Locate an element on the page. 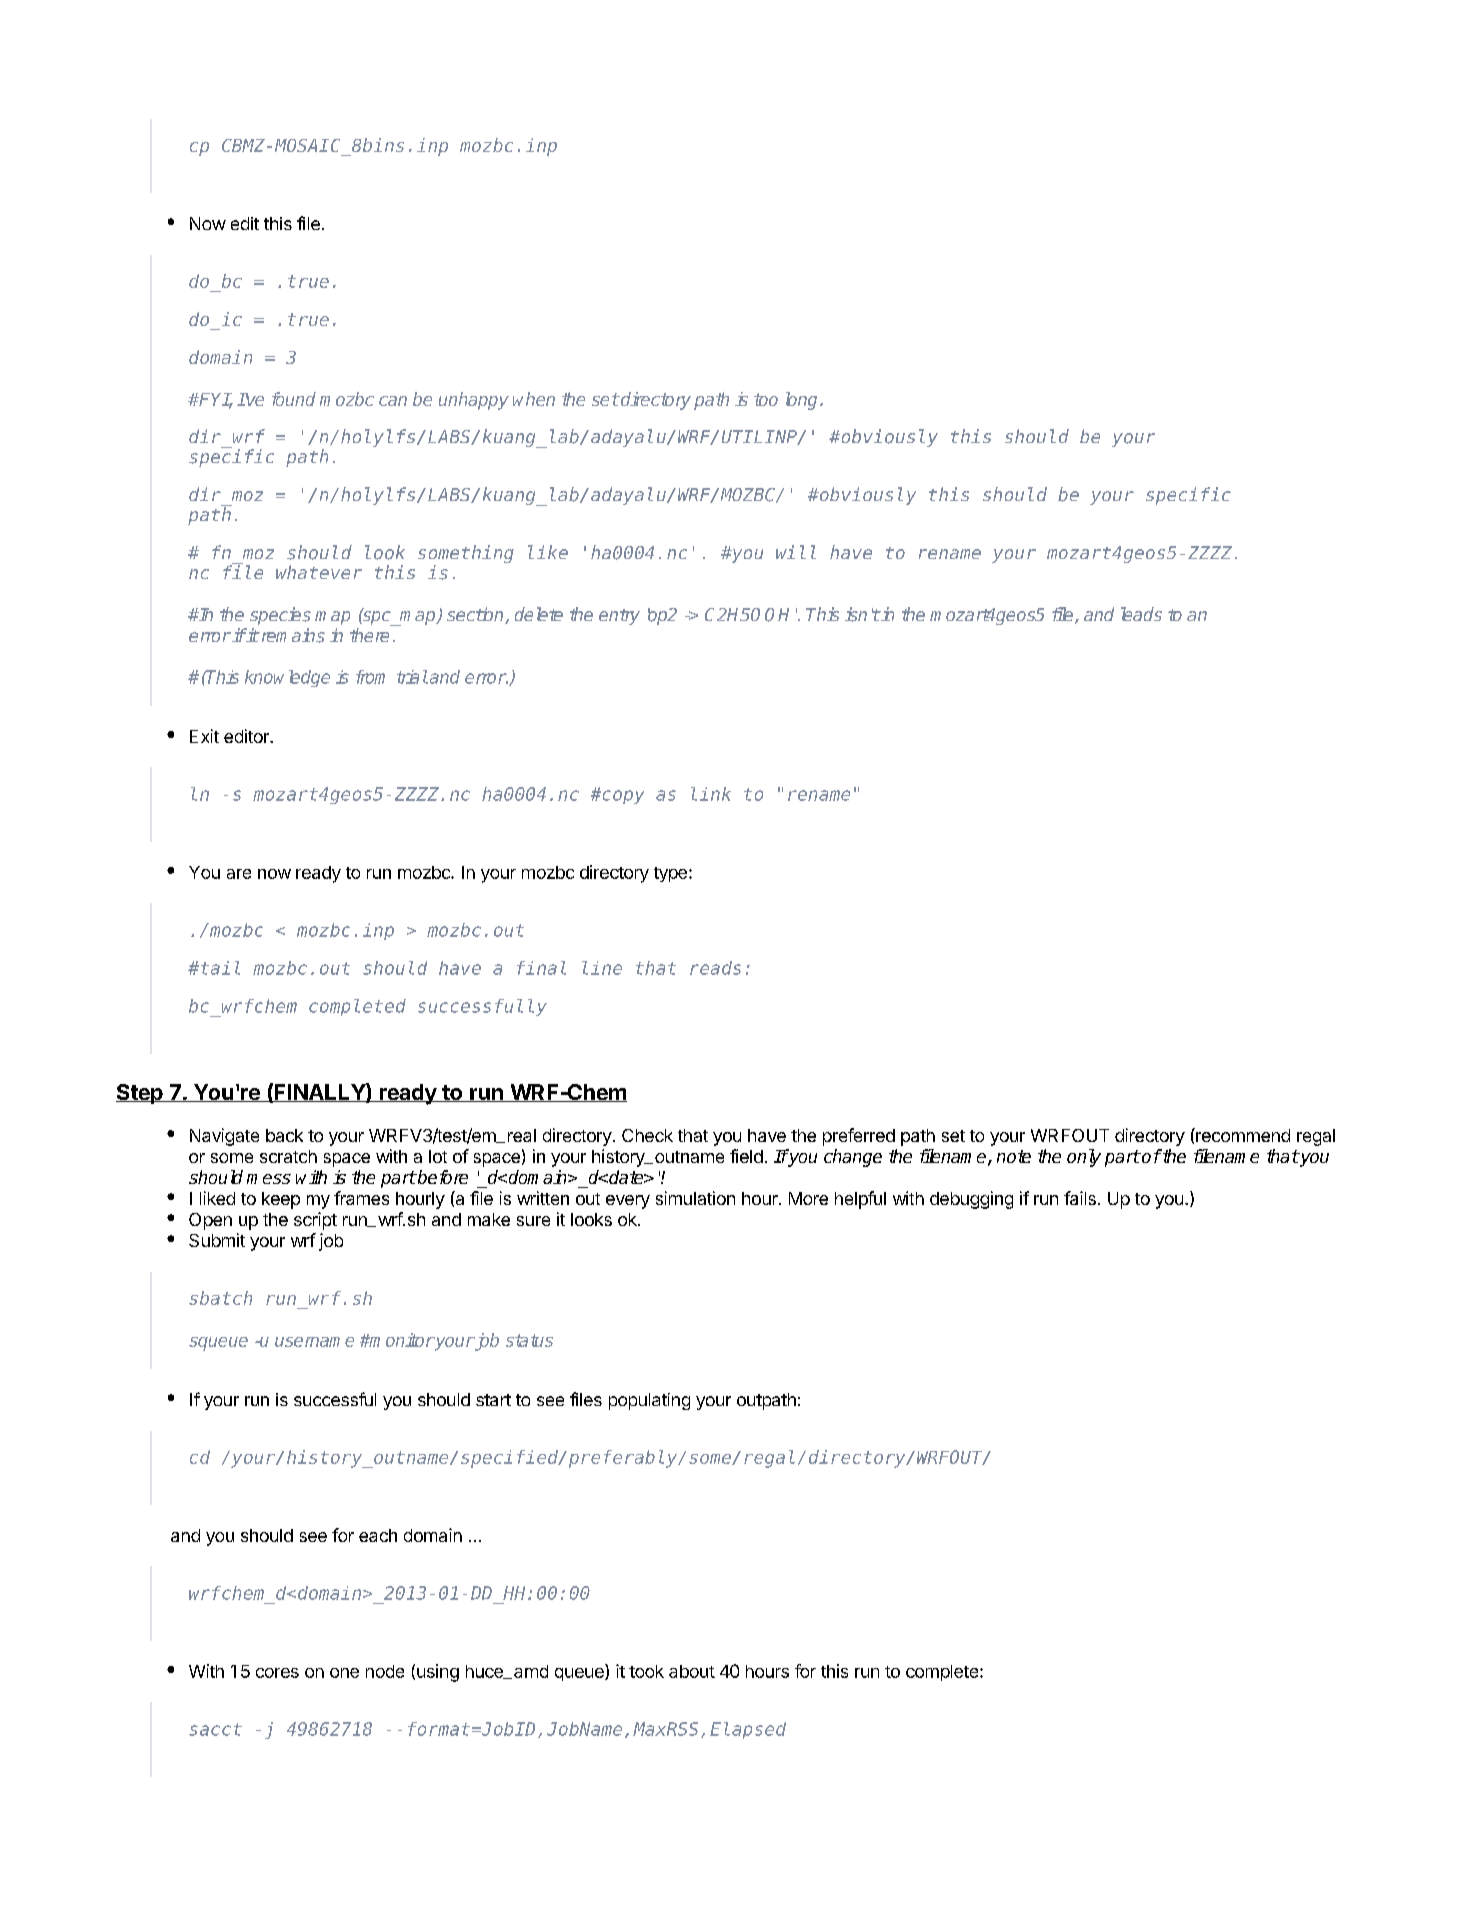  about is located at coordinates (692, 1671).
